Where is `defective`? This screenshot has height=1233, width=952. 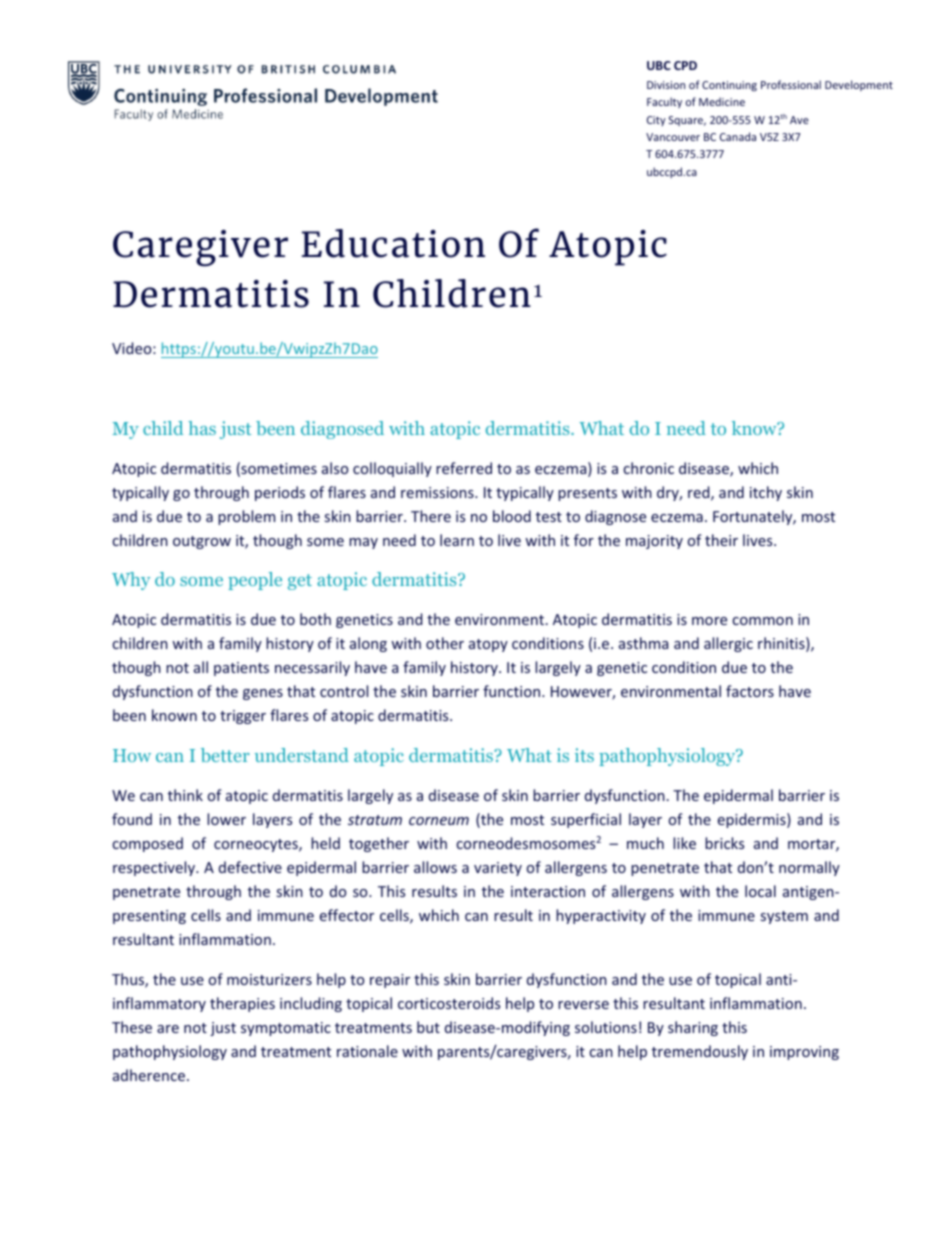
defective is located at coordinates (250, 867).
